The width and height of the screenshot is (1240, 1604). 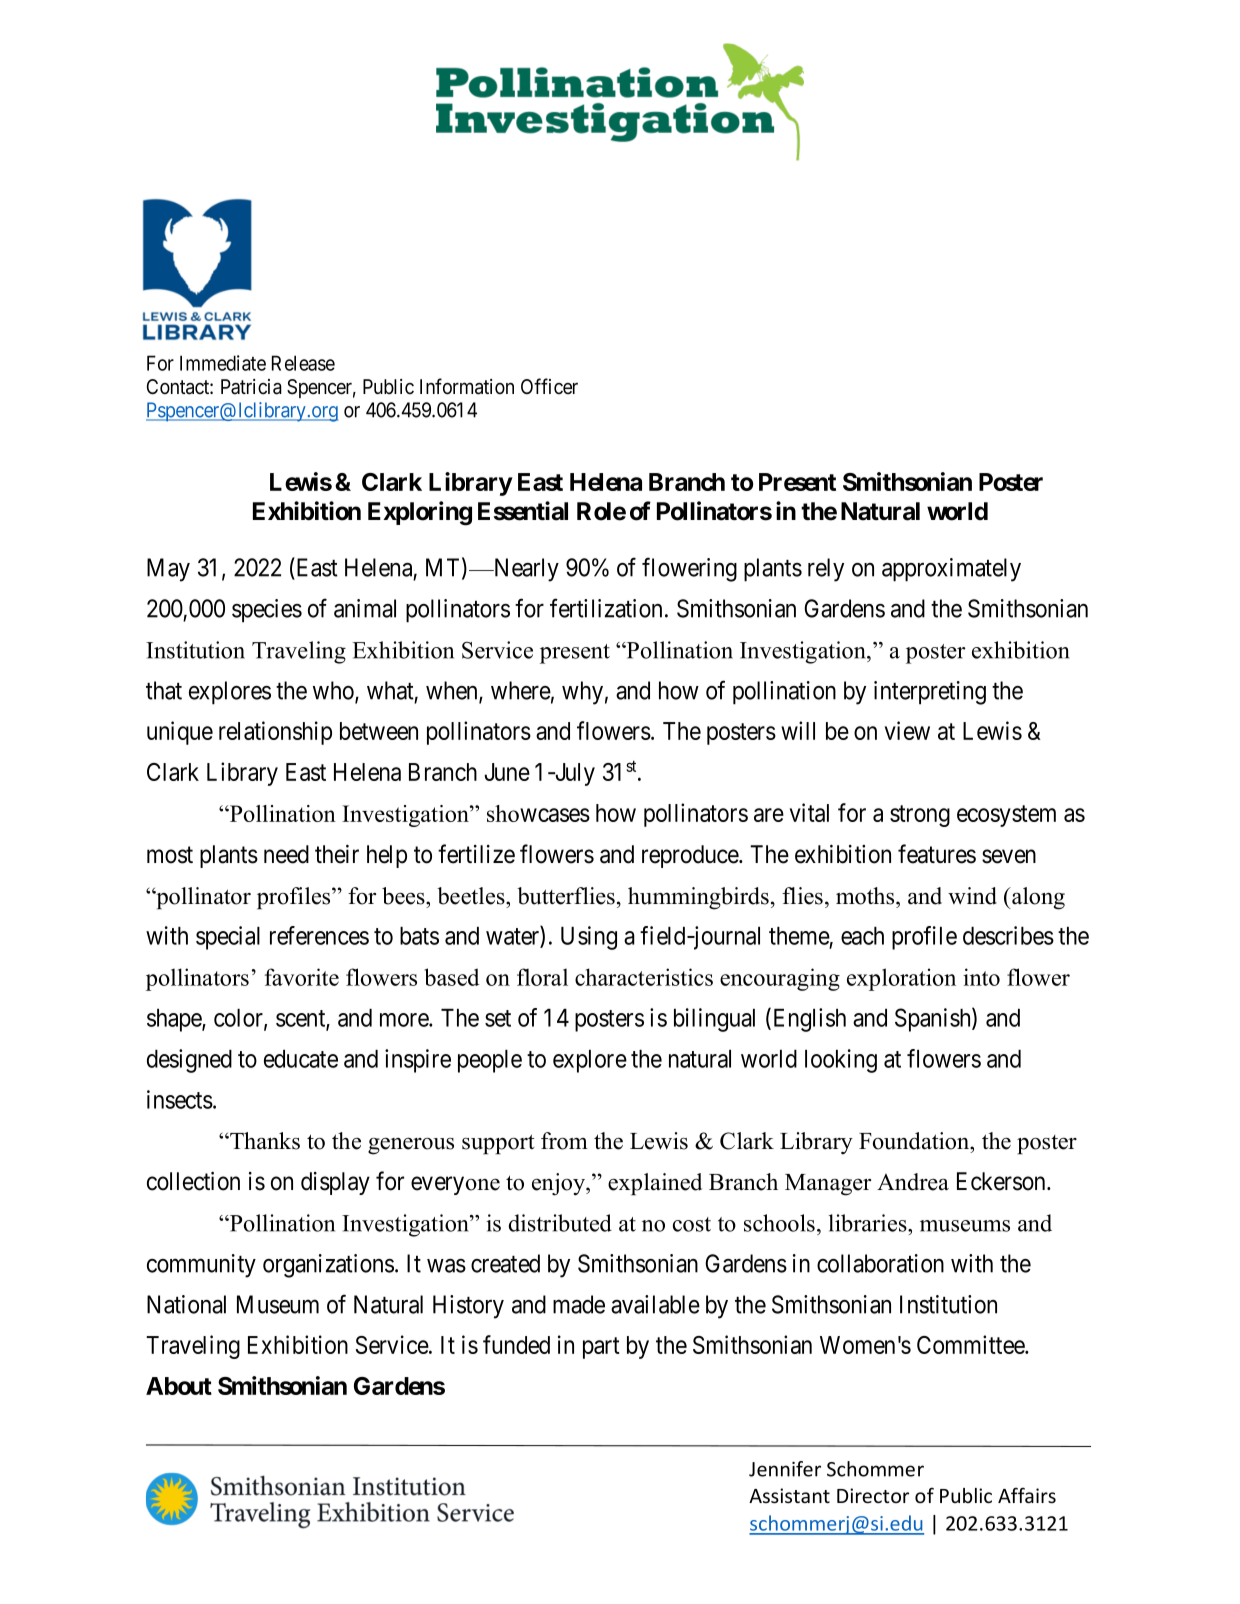 I want to click on approximately, so click(x=951, y=570).
